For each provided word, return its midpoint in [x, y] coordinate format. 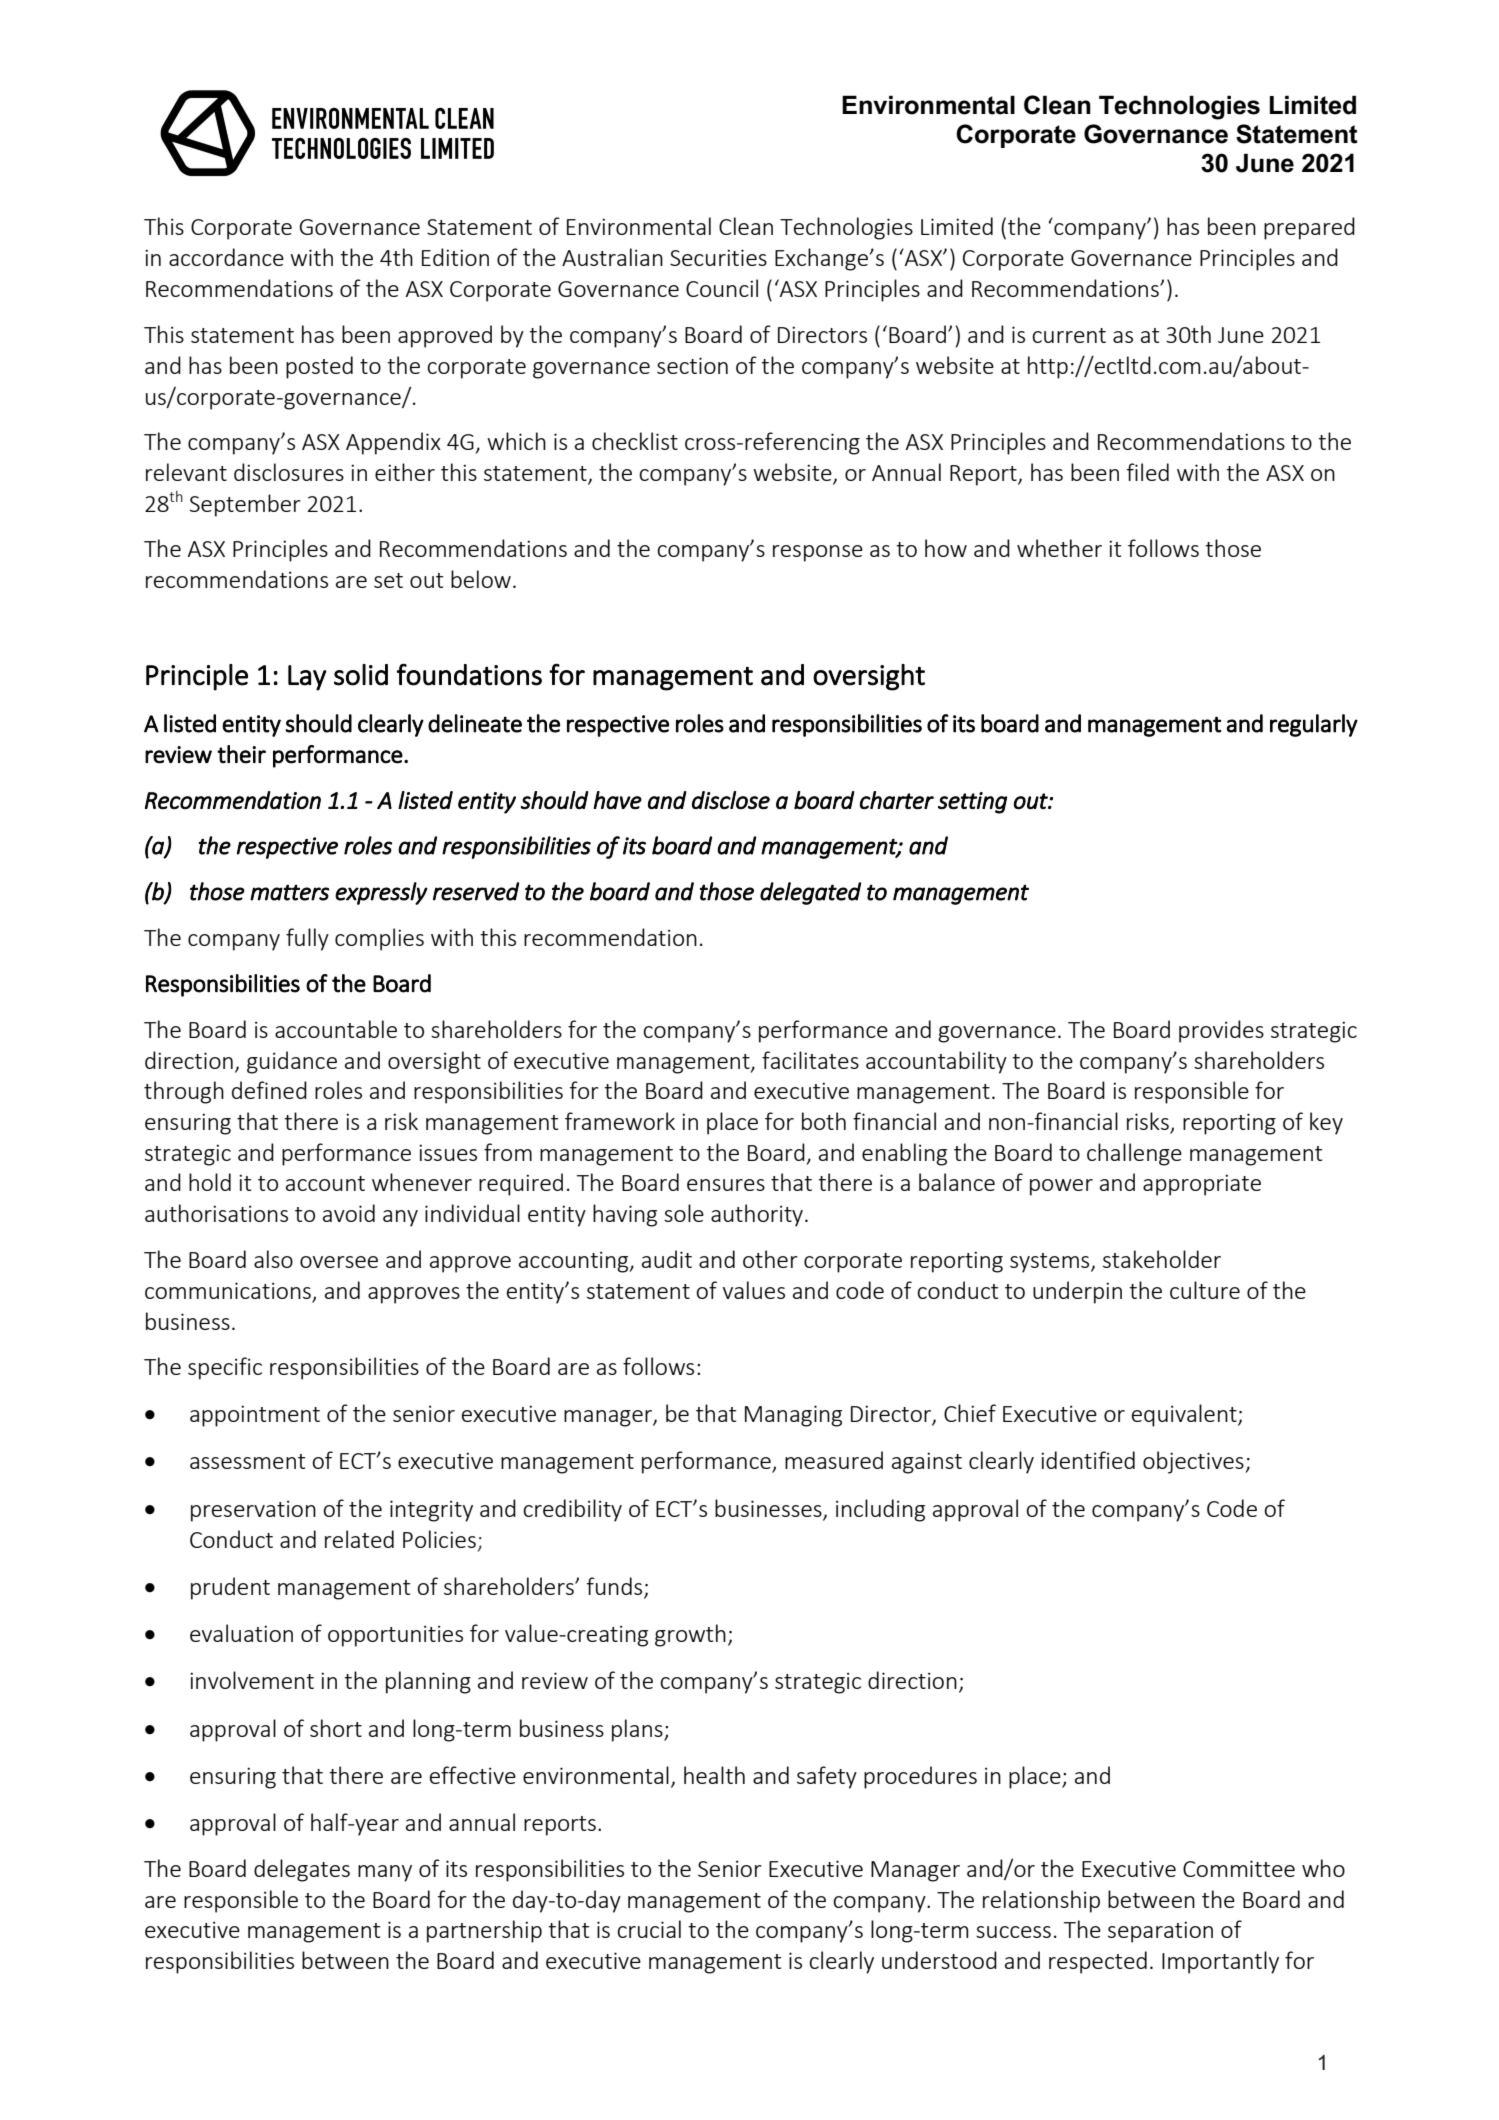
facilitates [810, 1060]
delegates [302, 1870]
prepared [1309, 228]
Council [722, 288]
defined [269, 1090]
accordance [226, 257]
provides [1221, 1031]
